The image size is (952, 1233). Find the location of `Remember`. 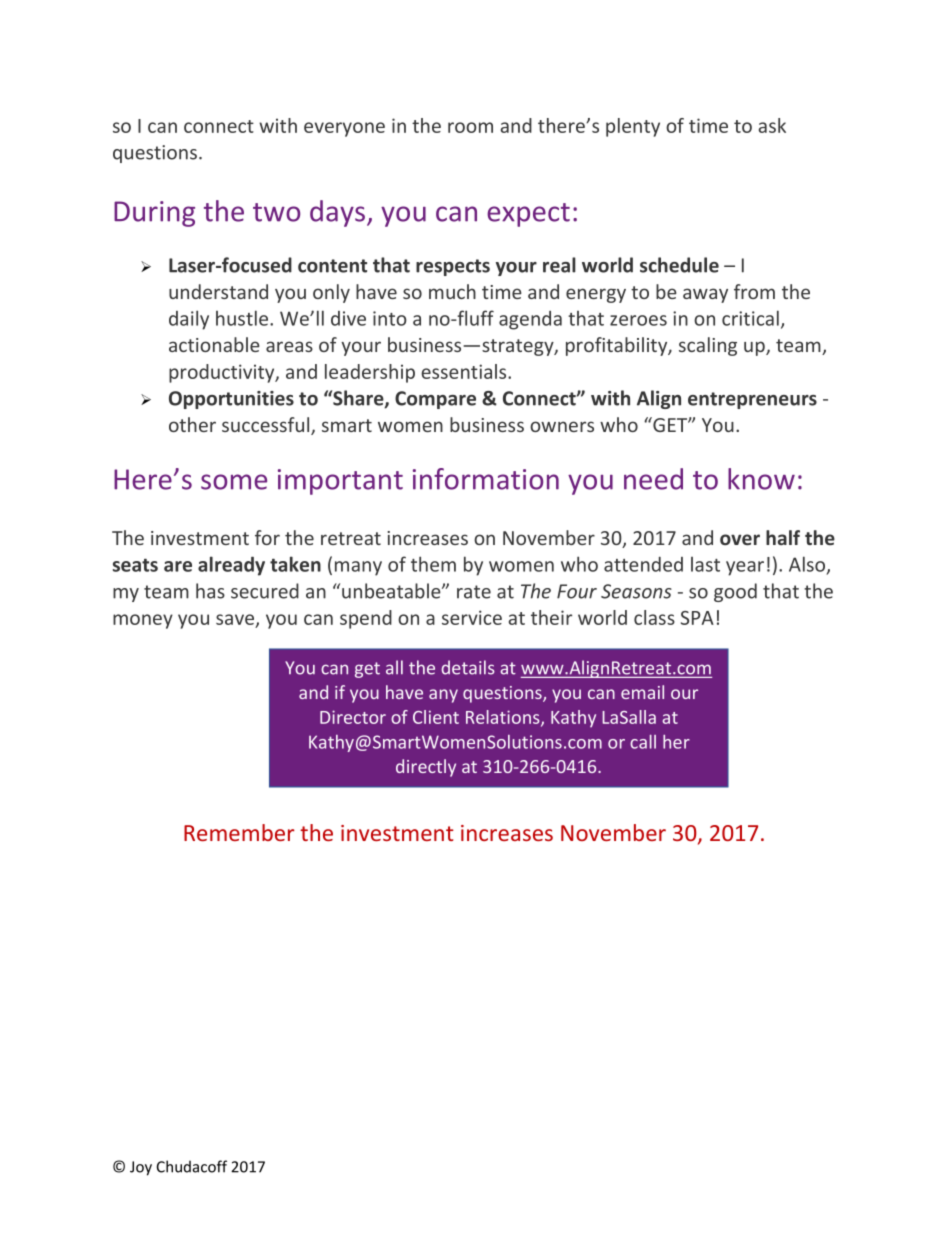

Remember is located at coordinates (239, 832).
